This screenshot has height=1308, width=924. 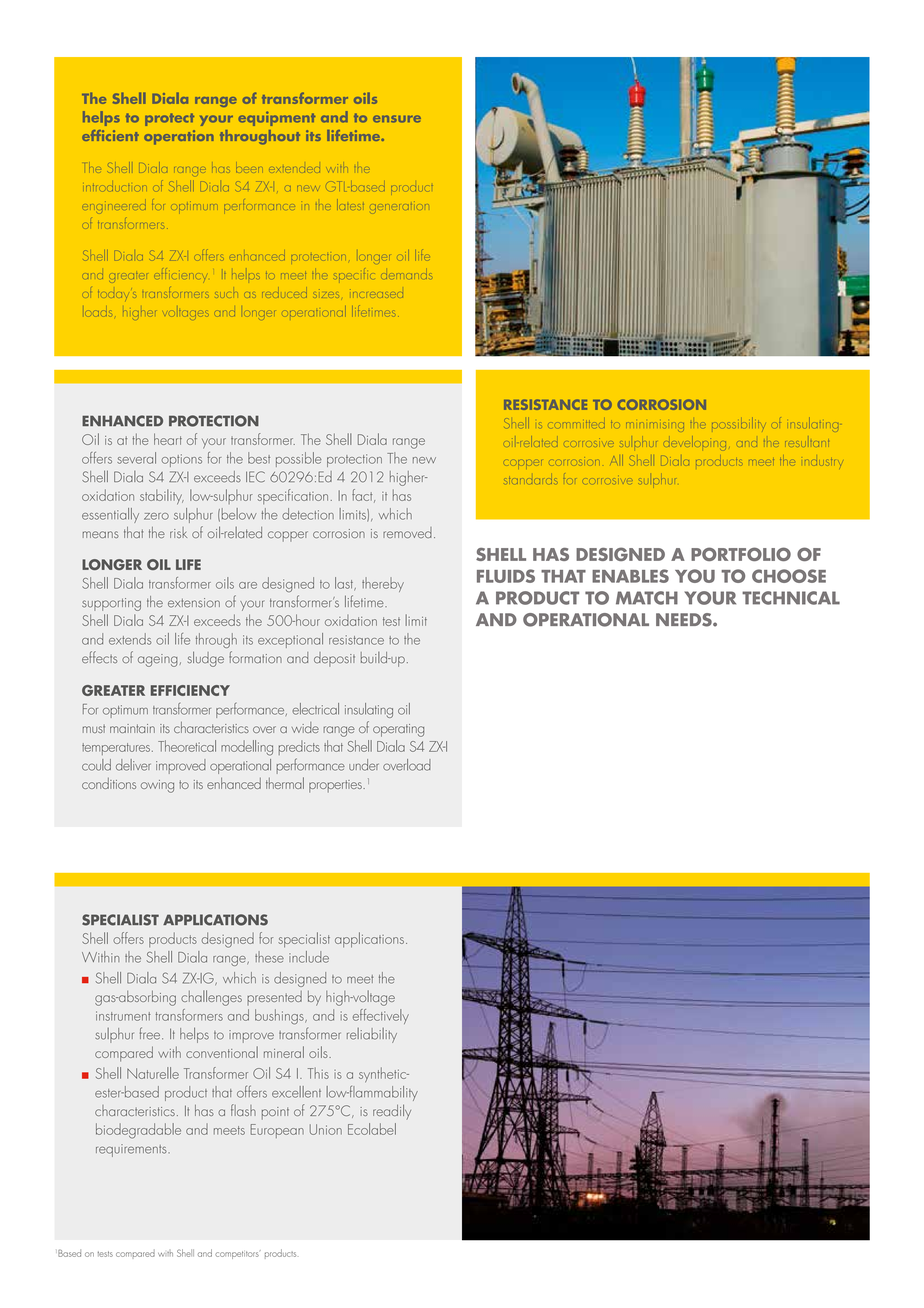 I want to click on operating, so click(x=398, y=730).
